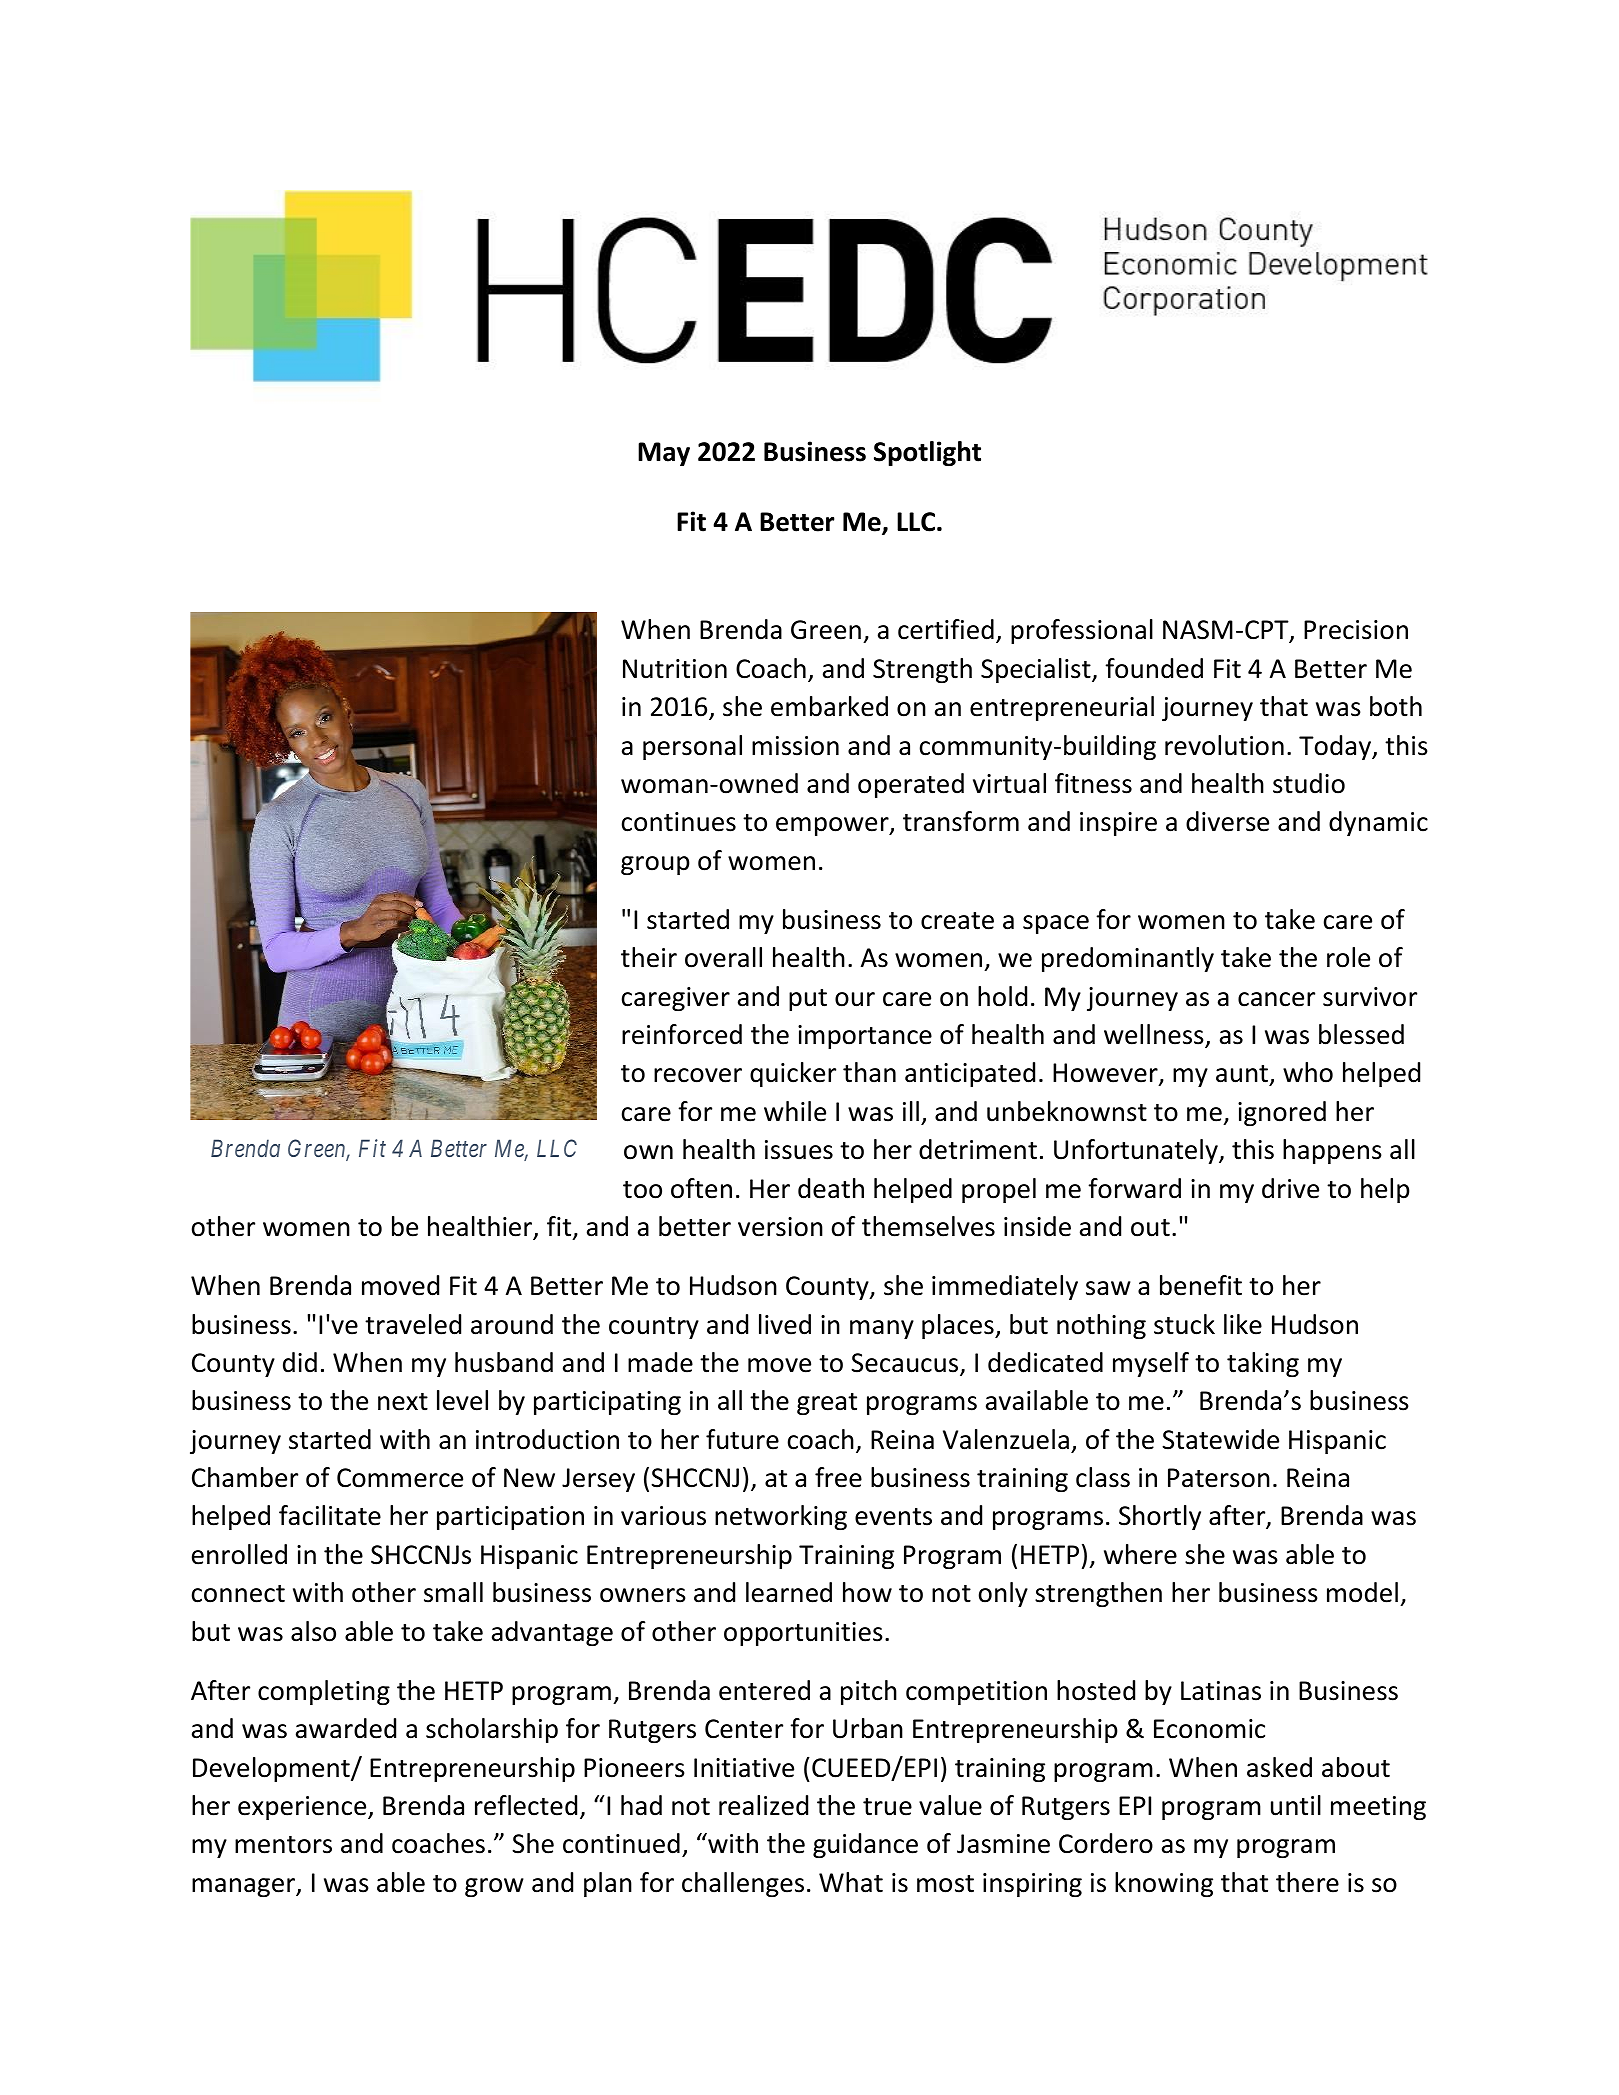 Image resolution: width=1619 pixels, height=2095 pixels. Describe the element at coordinates (655, 865) in the screenshot. I see `group` at that location.
